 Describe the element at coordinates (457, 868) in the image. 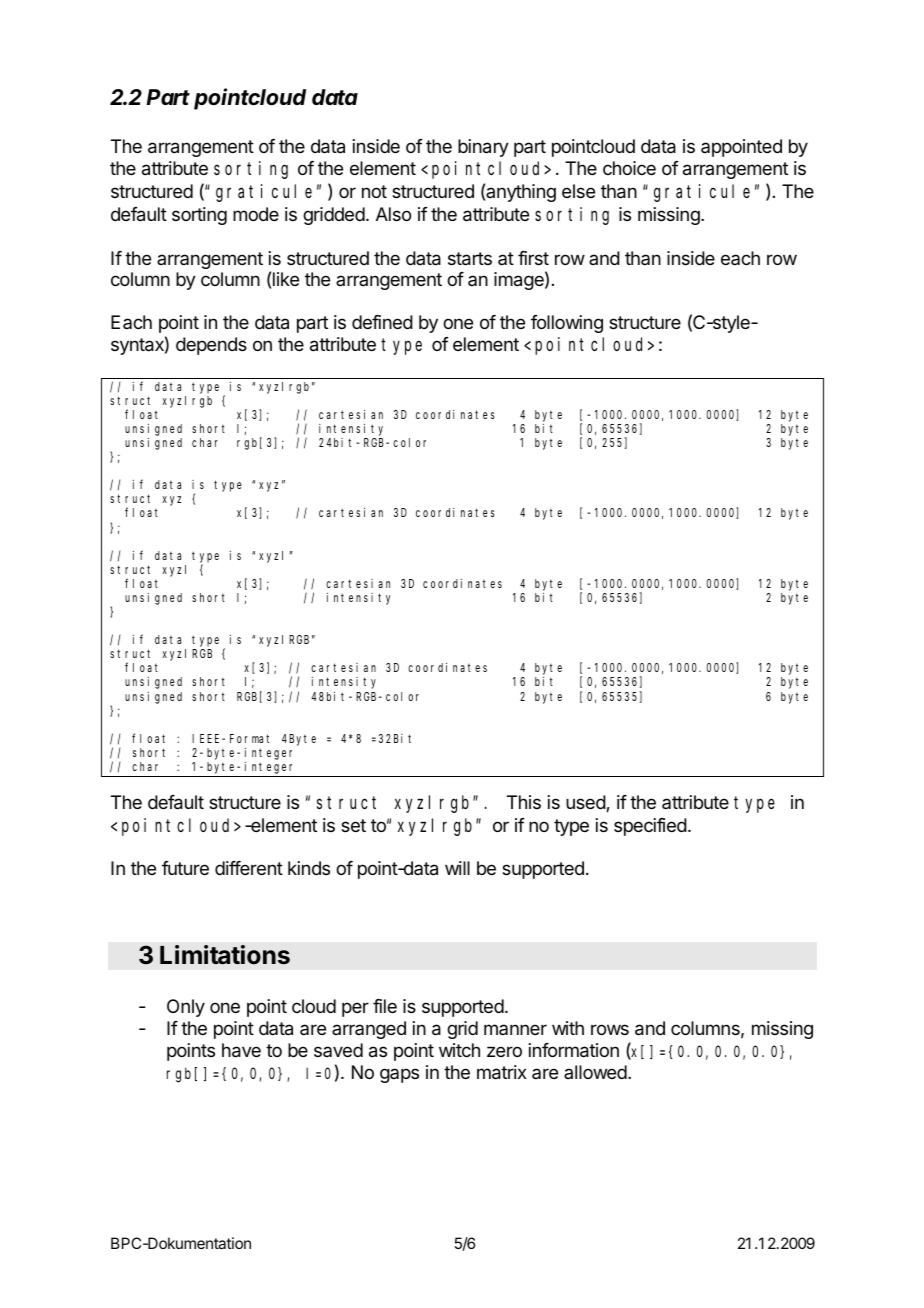

I see `will` at that location.
